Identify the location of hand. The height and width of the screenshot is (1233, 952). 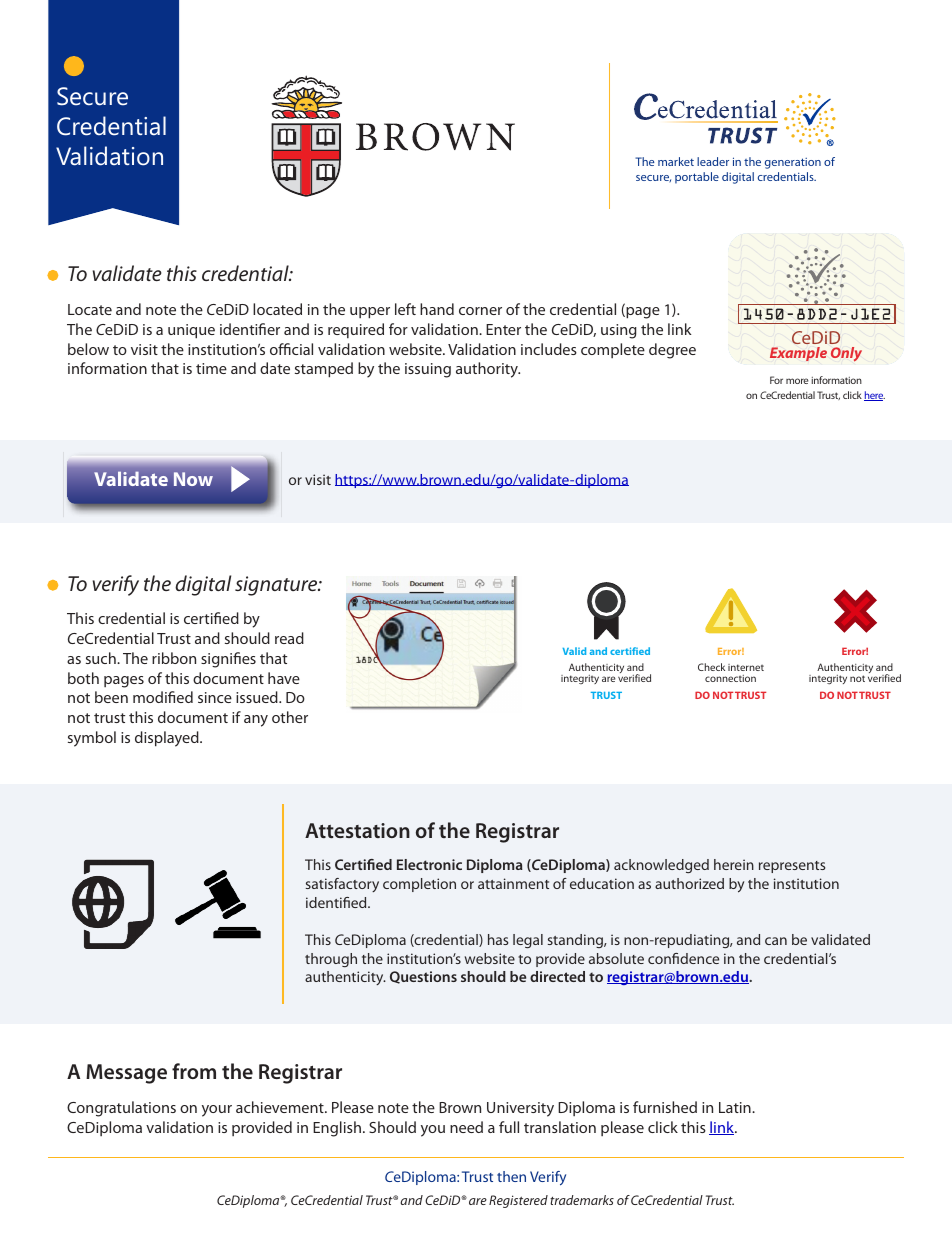
(437, 309).
